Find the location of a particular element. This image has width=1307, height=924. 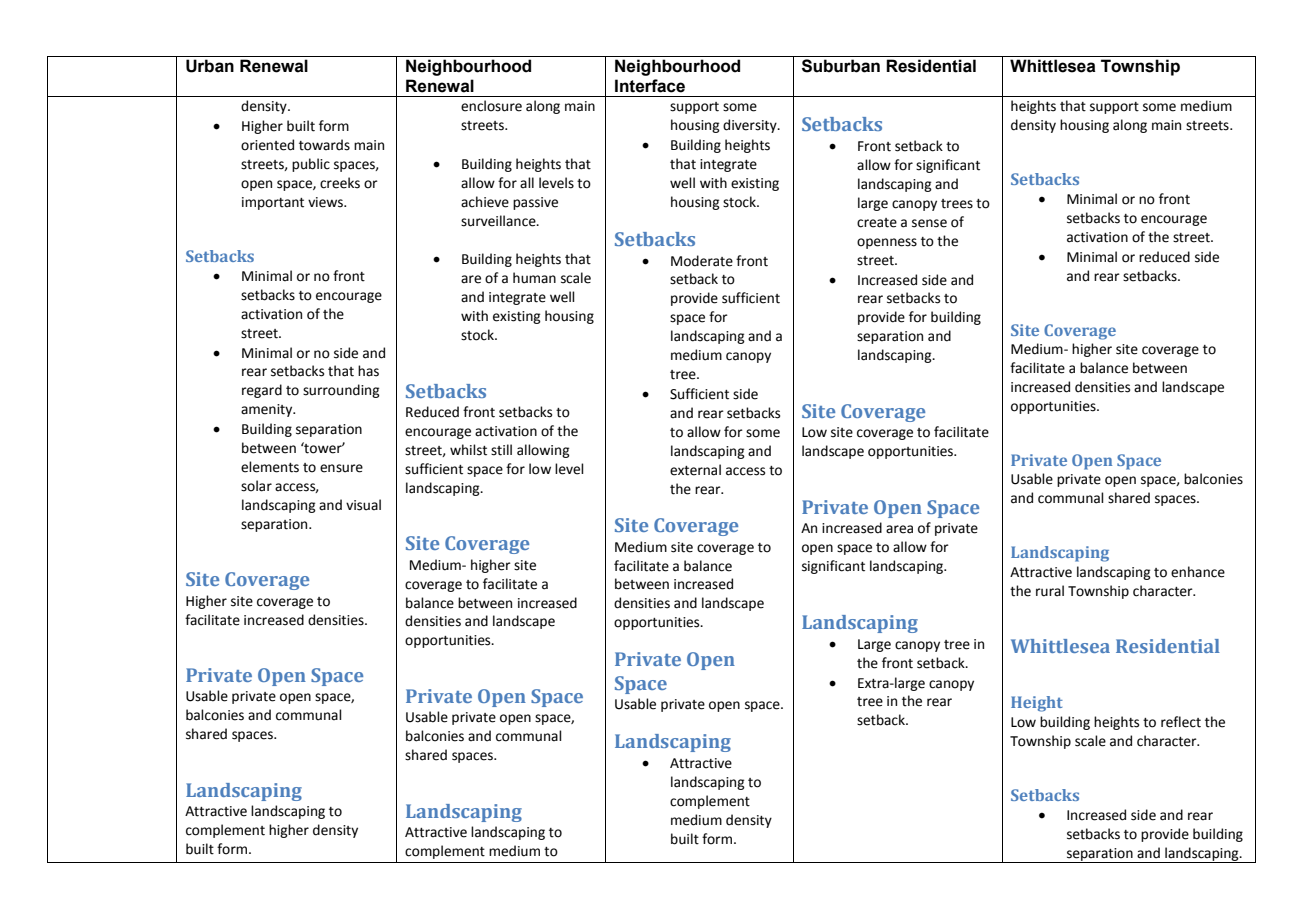

area is located at coordinates (899, 529).
